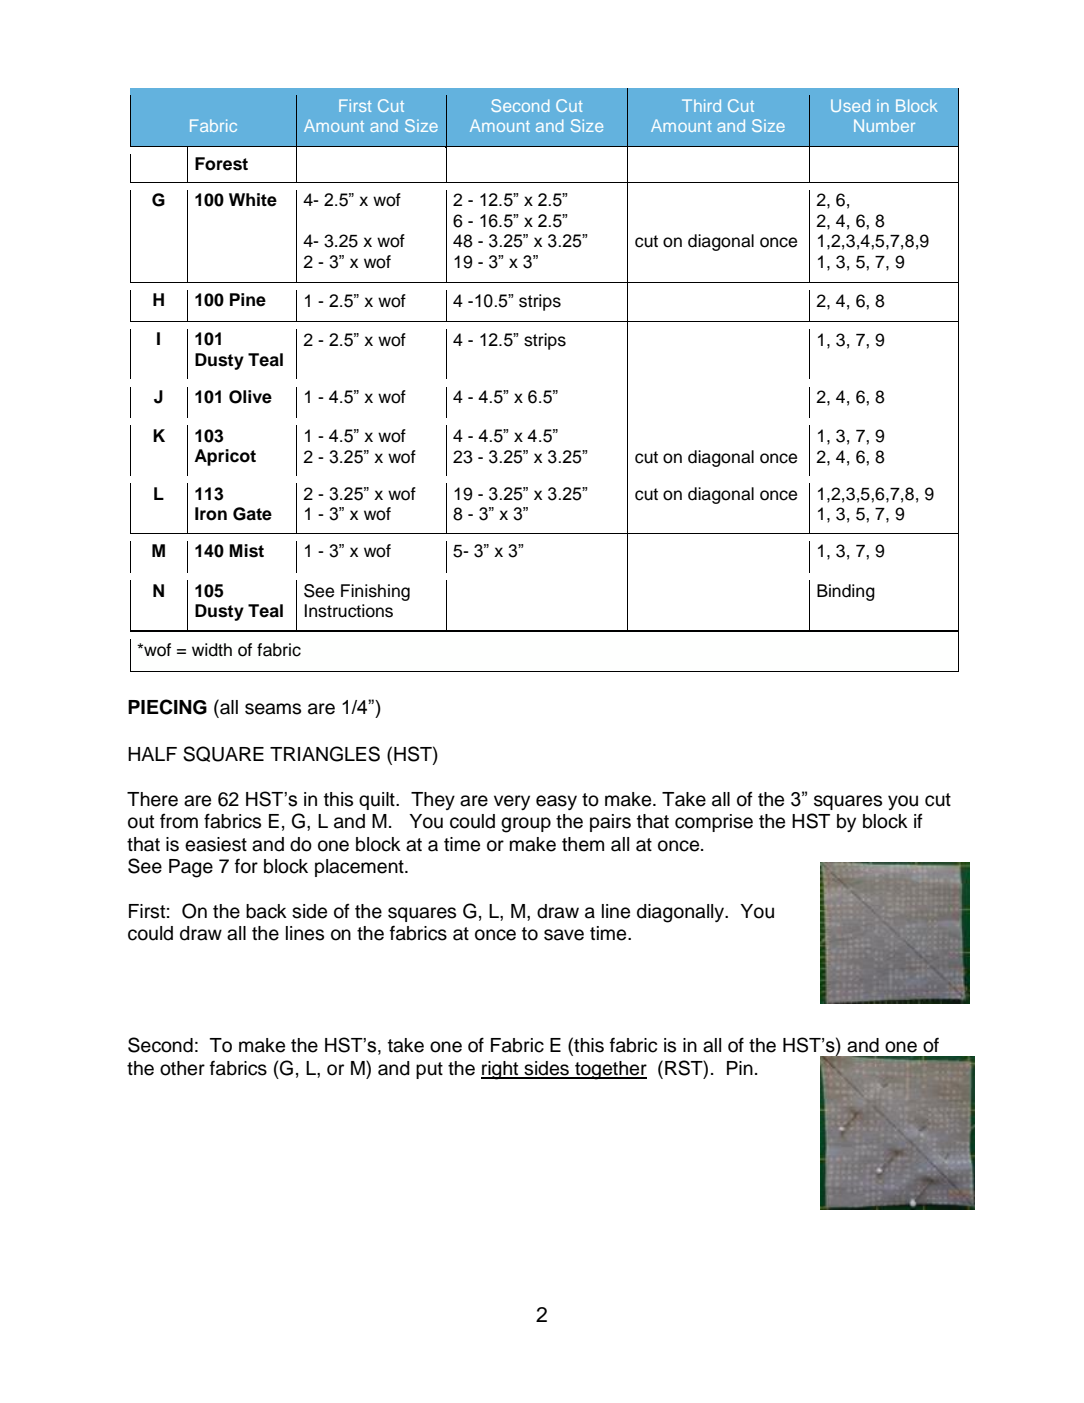 The image size is (1084, 1403). What do you see at coordinates (182, 1068) in the image?
I see `other` at bounding box center [182, 1068].
